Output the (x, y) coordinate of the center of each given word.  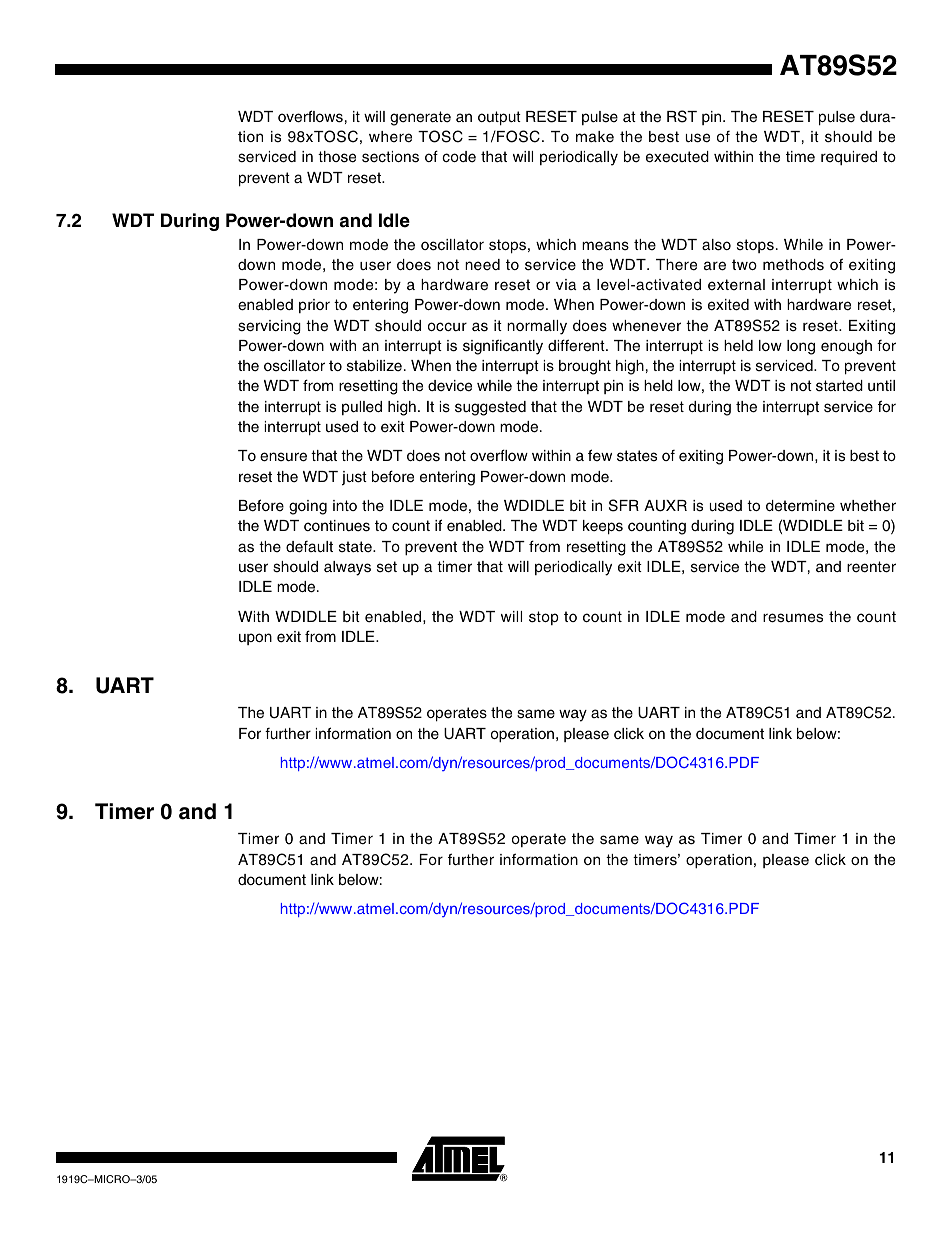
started (839, 386)
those (337, 157)
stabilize (374, 366)
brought (585, 367)
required (849, 158)
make (595, 137)
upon (255, 639)
